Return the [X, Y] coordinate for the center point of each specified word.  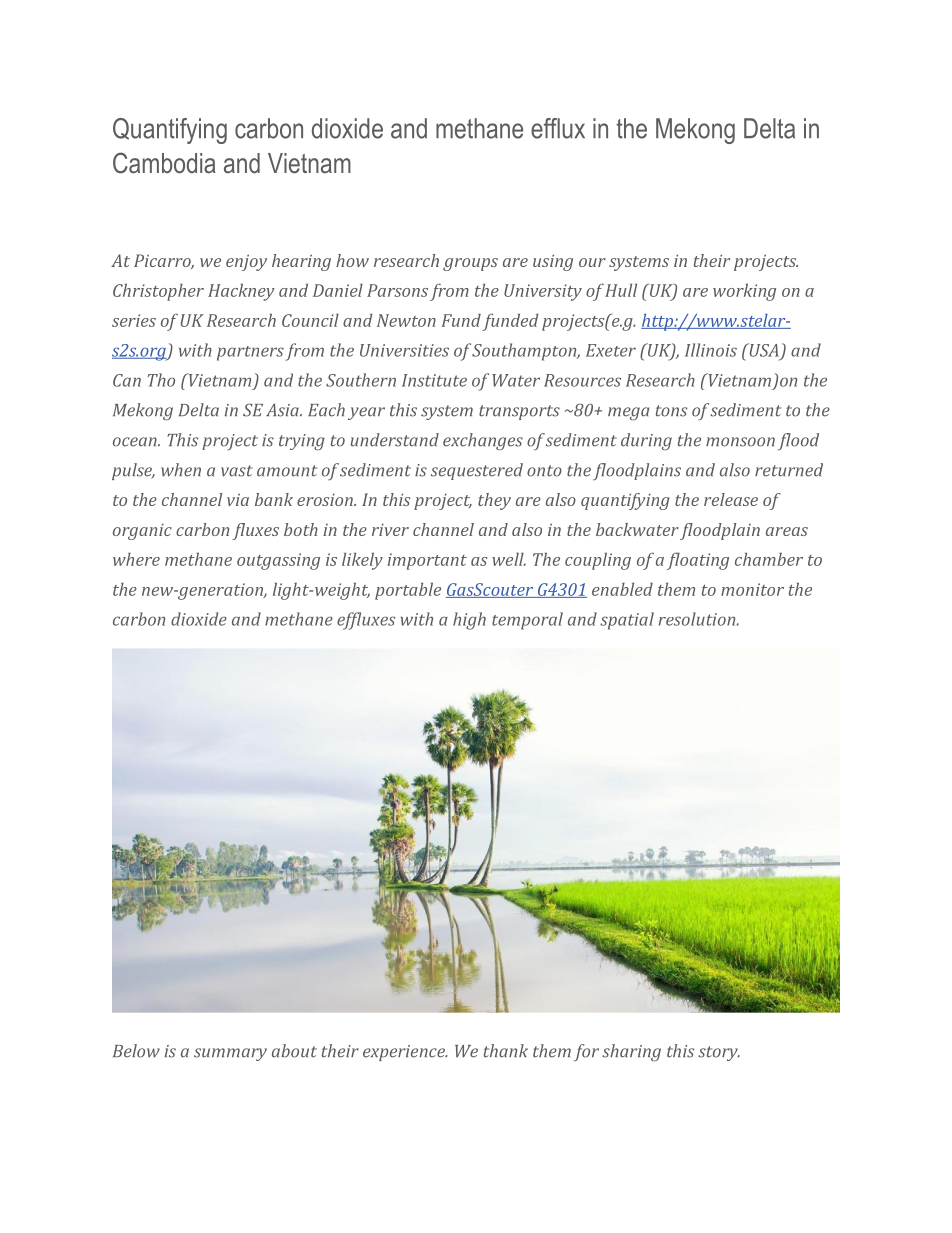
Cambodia [164, 163]
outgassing [278, 561]
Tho [161, 380]
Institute [434, 380]
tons [671, 411]
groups [470, 264]
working [744, 292]
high [469, 621]
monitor [752, 589]
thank [506, 1051]
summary [230, 1054]
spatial [627, 621]
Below [136, 1051]
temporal [527, 621]
